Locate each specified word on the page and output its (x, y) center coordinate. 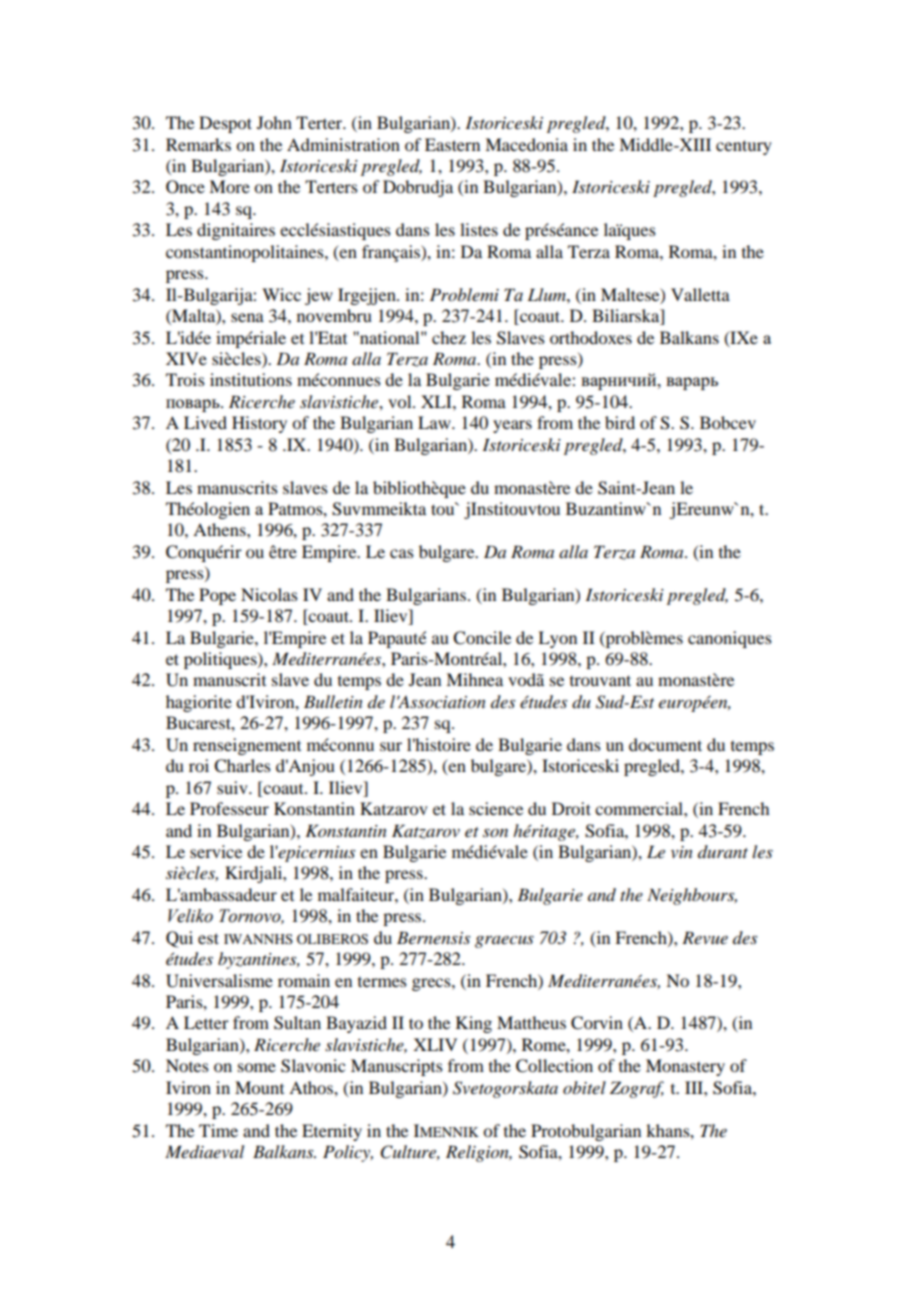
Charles (242, 766)
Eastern (452, 144)
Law (435, 422)
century (744, 147)
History (259, 424)
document (665, 744)
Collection (554, 1066)
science (496, 808)
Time (218, 1130)
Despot (225, 124)
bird (620, 422)
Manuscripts (397, 1067)
